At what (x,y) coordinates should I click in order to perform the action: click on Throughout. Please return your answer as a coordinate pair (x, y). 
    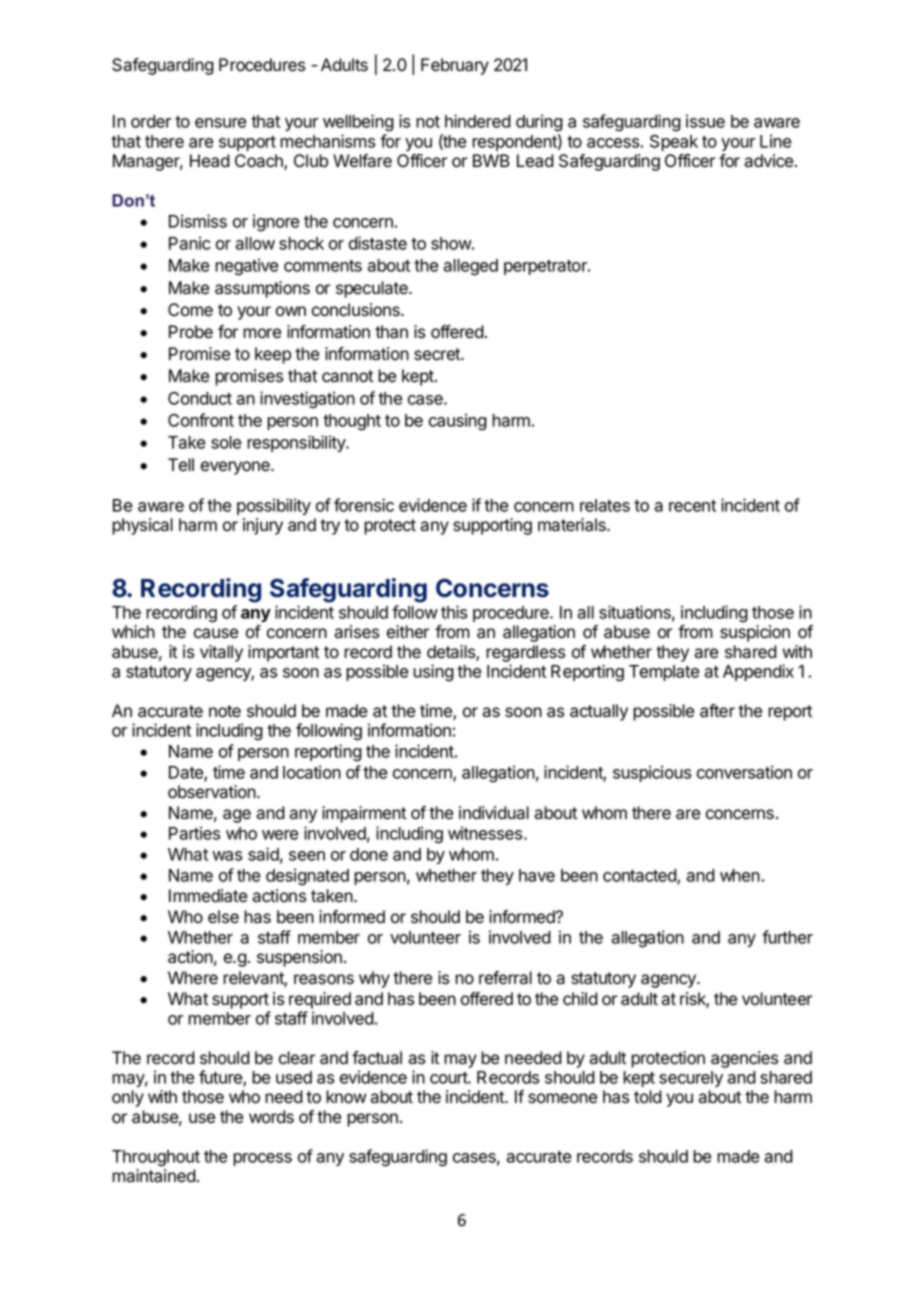
    Looking at the image, I should click on (156, 1158).
